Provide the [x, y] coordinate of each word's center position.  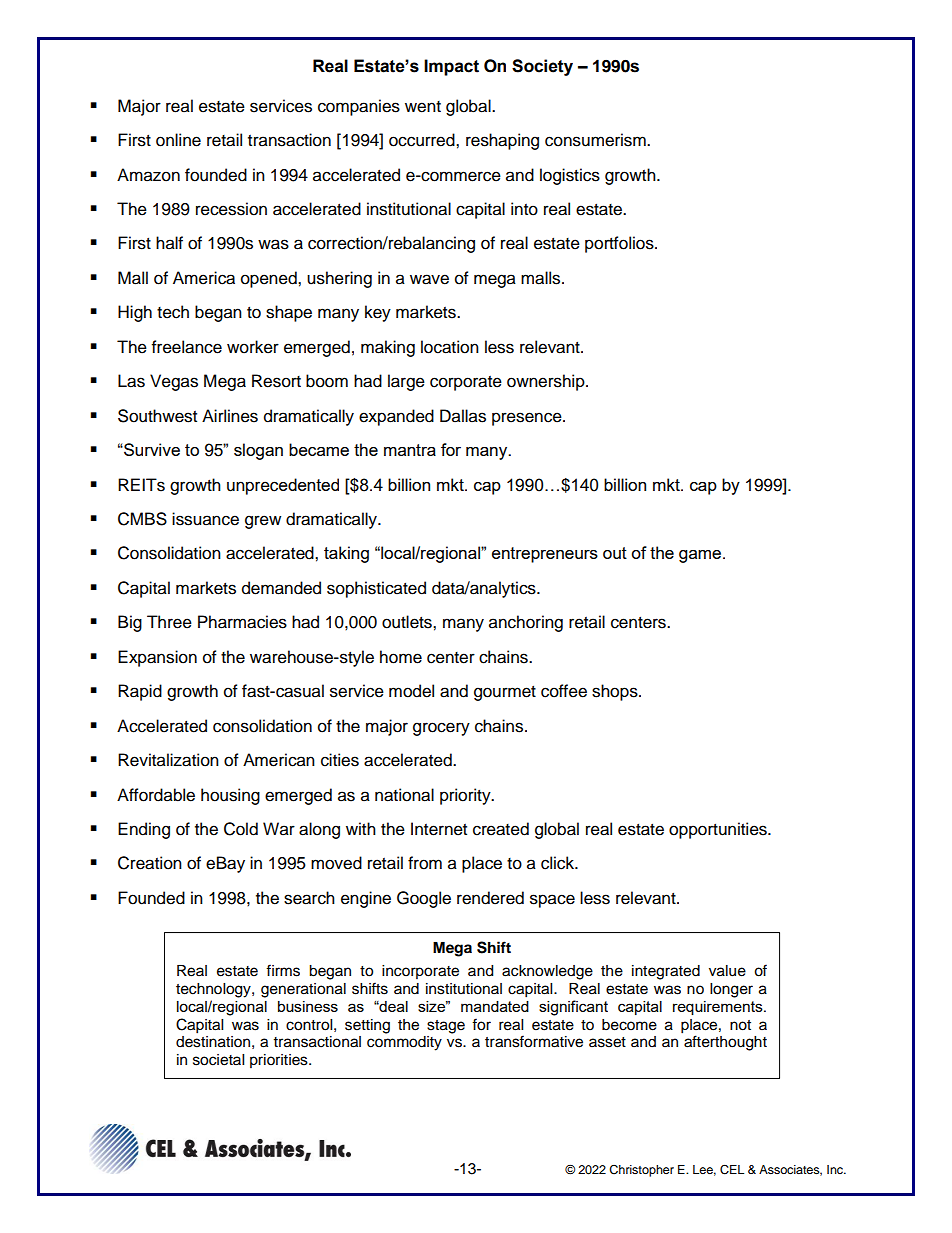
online [178, 140]
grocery [441, 729]
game [701, 556]
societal [218, 1060]
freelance [187, 347]
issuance [205, 519]
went [423, 107]
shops [616, 692]
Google [424, 899]
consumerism [596, 140]
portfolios [620, 244]
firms [283, 970]
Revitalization [168, 760]
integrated [666, 972]
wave [429, 279]
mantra [410, 450]
